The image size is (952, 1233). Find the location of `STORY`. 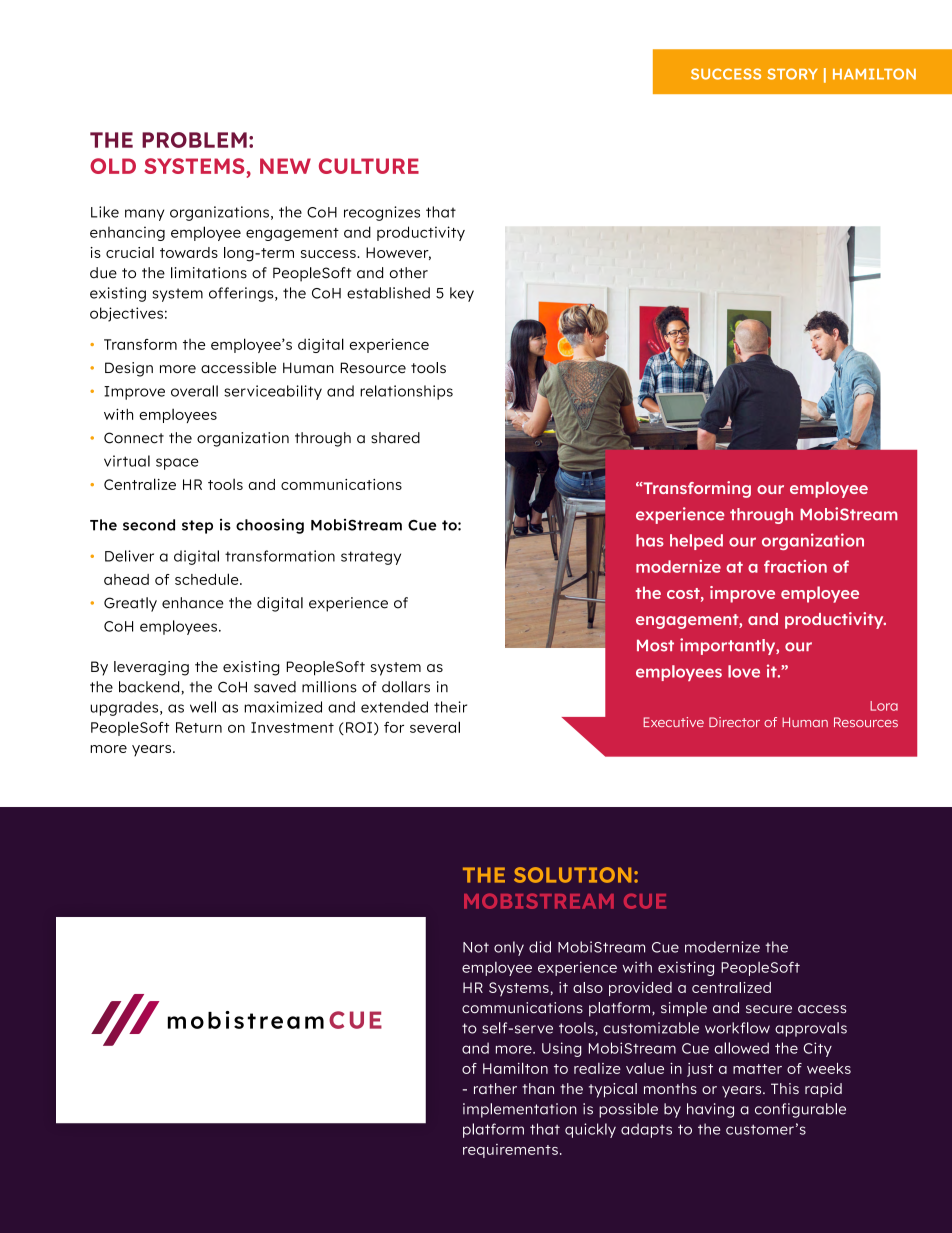

STORY is located at coordinates (792, 74).
